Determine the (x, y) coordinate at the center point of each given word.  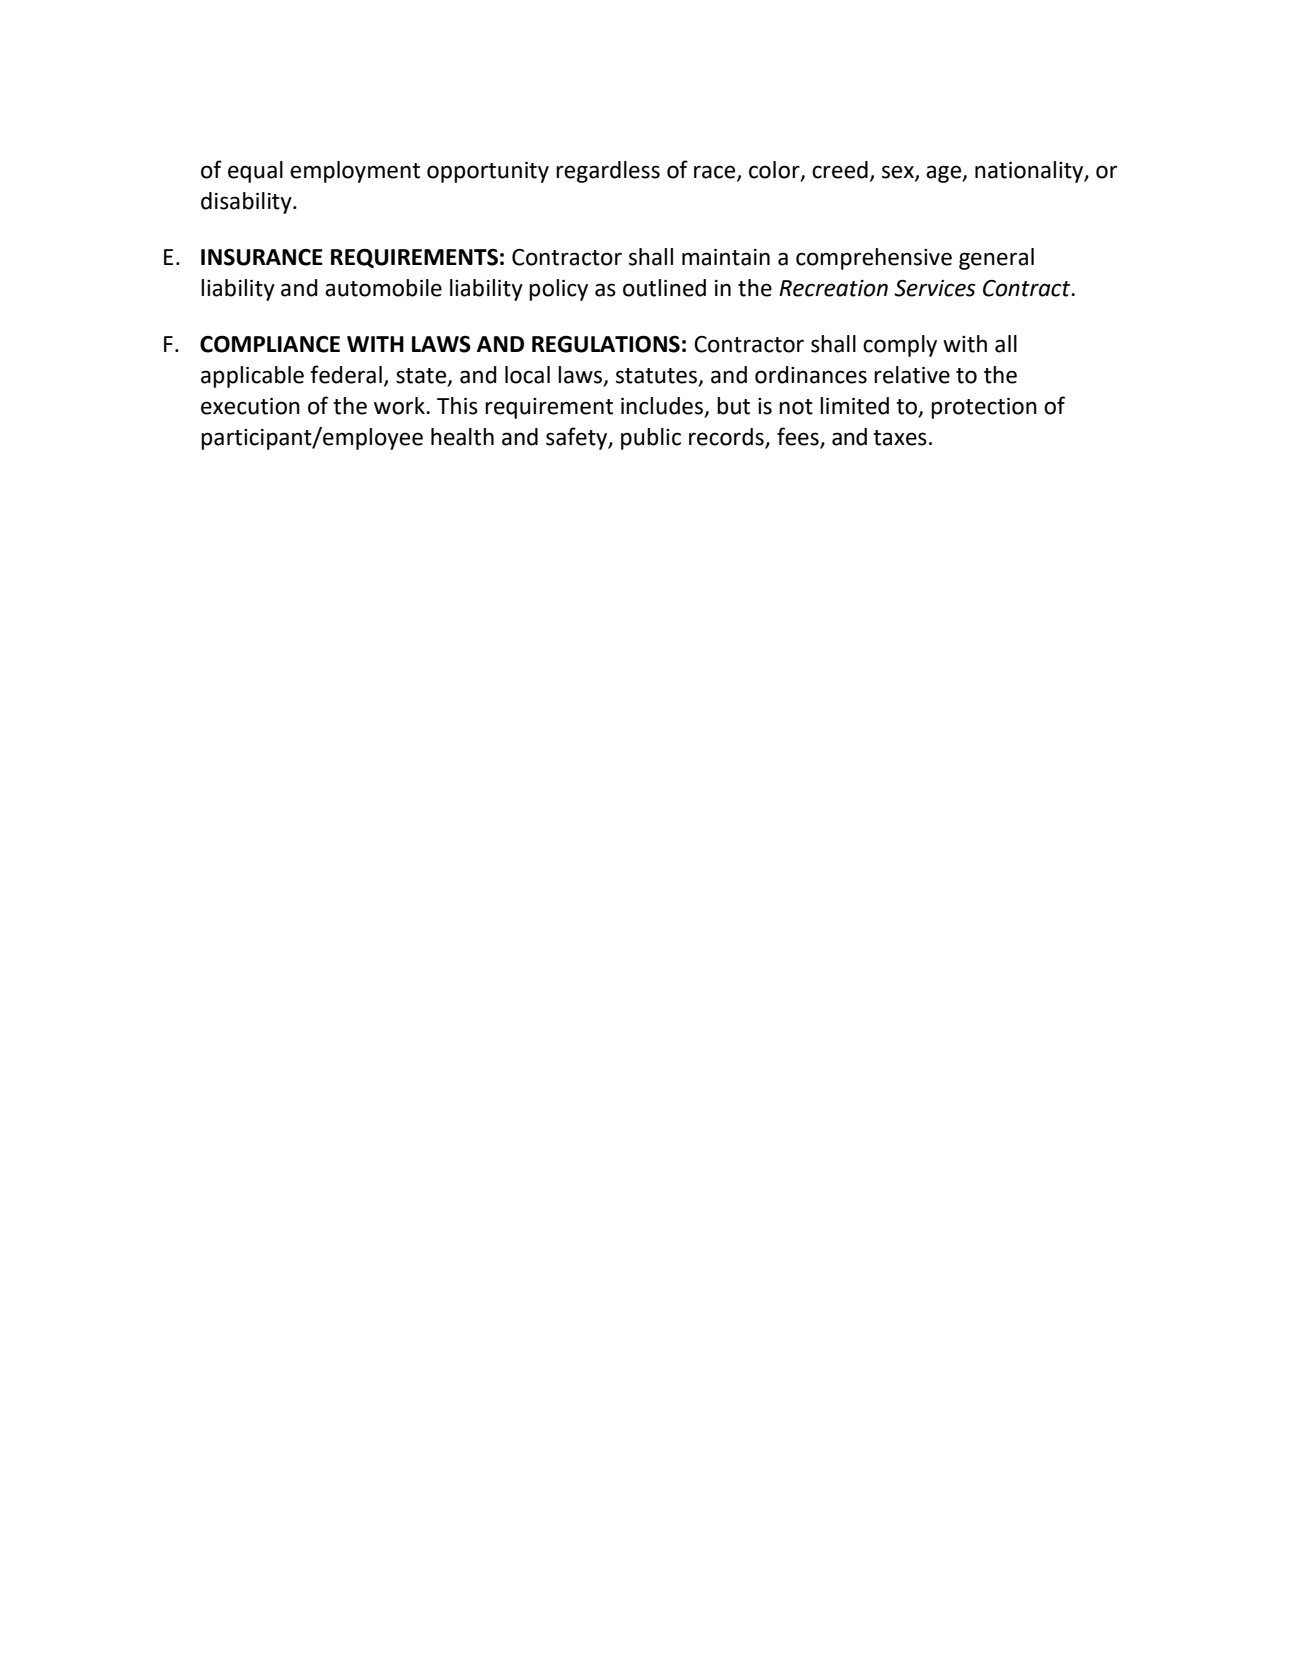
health (462, 437)
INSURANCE (262, 257)
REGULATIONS (606, 344)
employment (355, 172)
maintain (726, 257)
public (651, 439)
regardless (608, 172)
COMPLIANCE (270, 344)
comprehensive (874, 259)
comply (900, 346)
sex (899, 173)
